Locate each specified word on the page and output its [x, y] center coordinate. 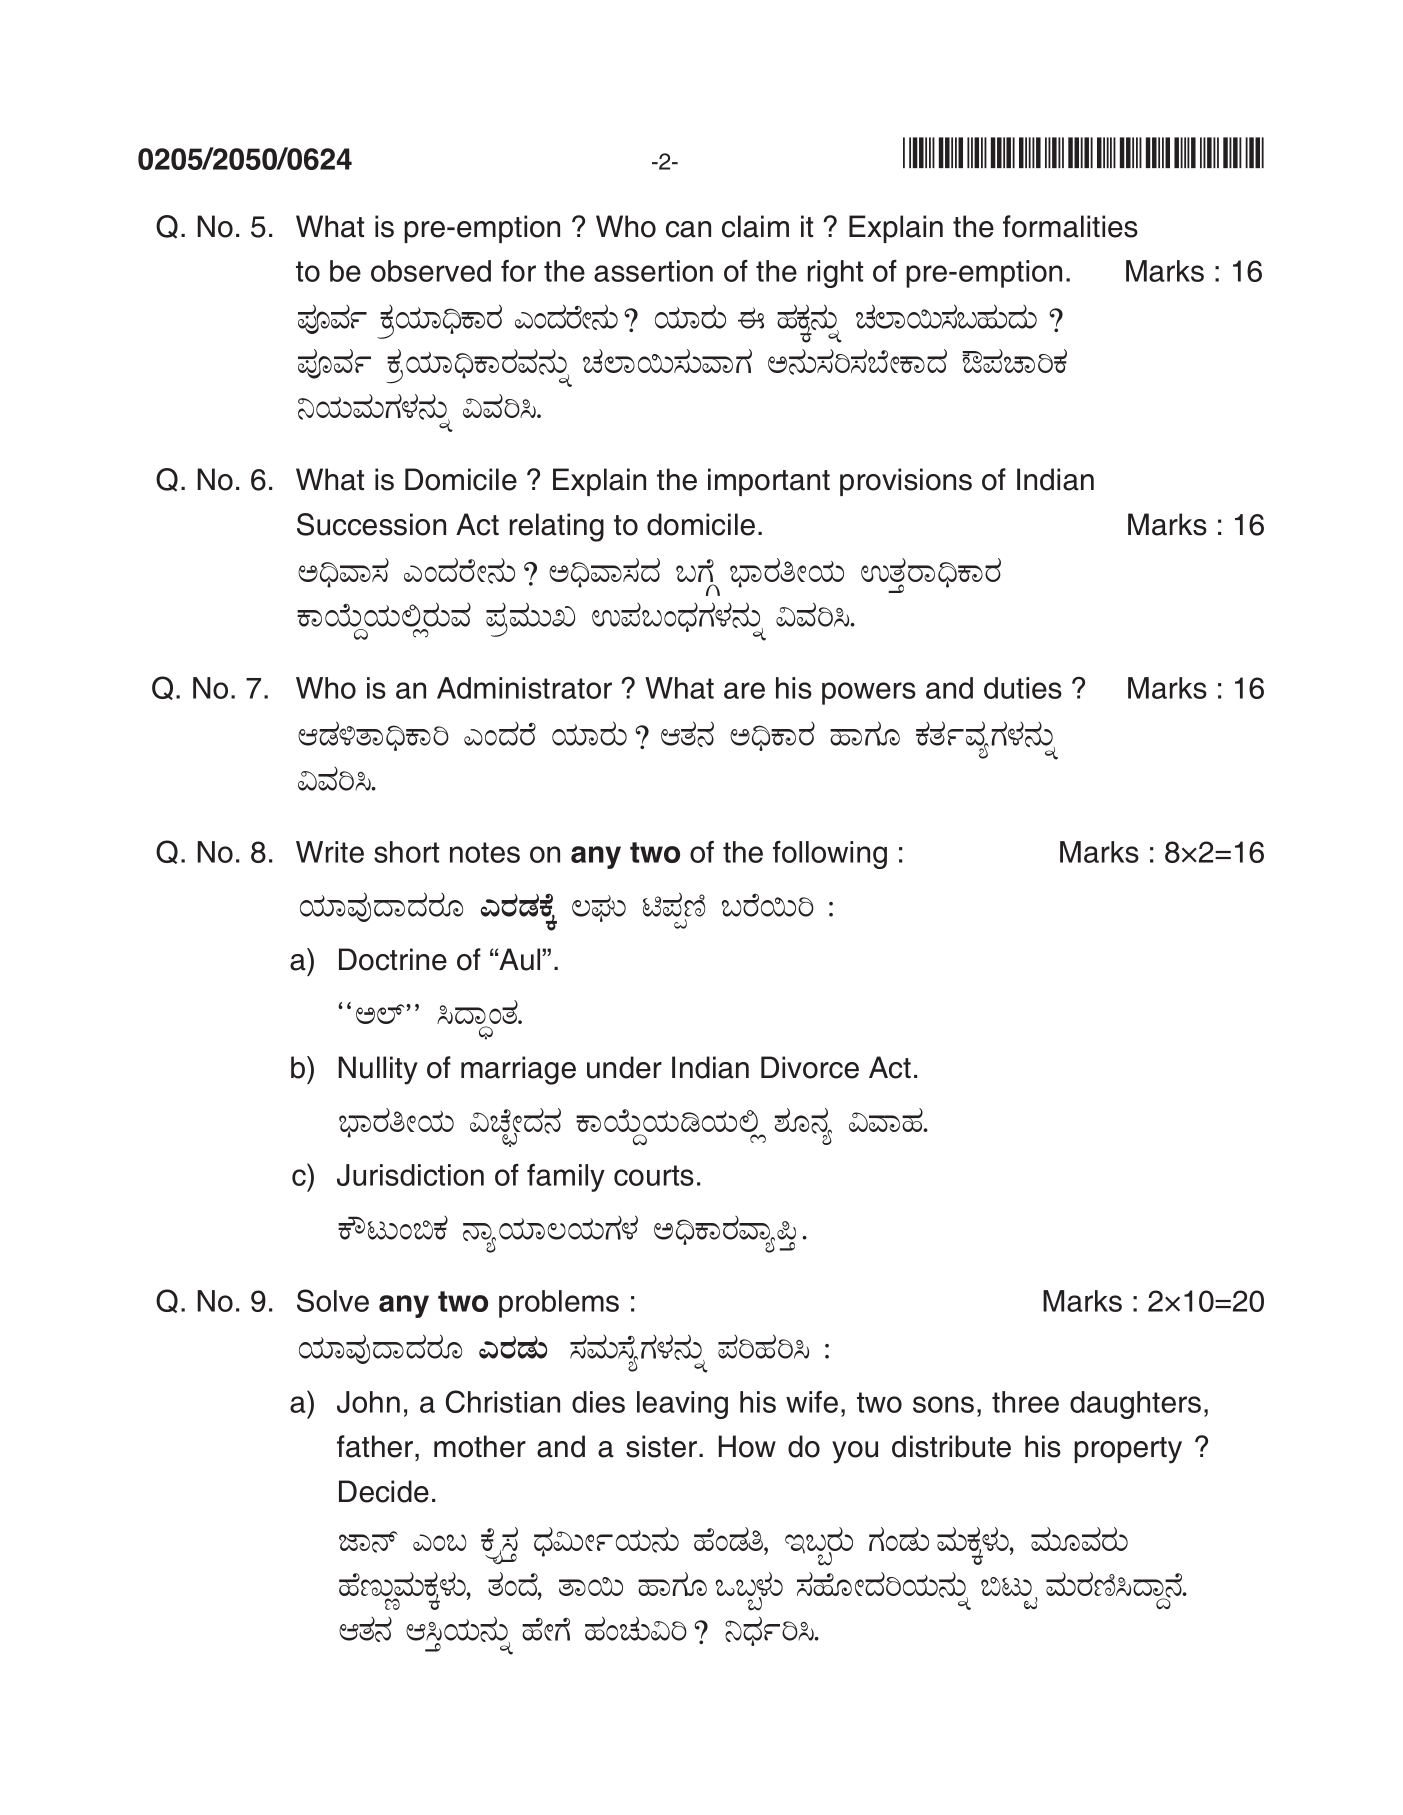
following [830, 855]
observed [431, 271]
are [744, 690]
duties [1023, 688]
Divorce [810, 1067]
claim [755, 226]
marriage [518, 1070]
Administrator [524, 688]
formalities [1070, 226]
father [376, 1446]
